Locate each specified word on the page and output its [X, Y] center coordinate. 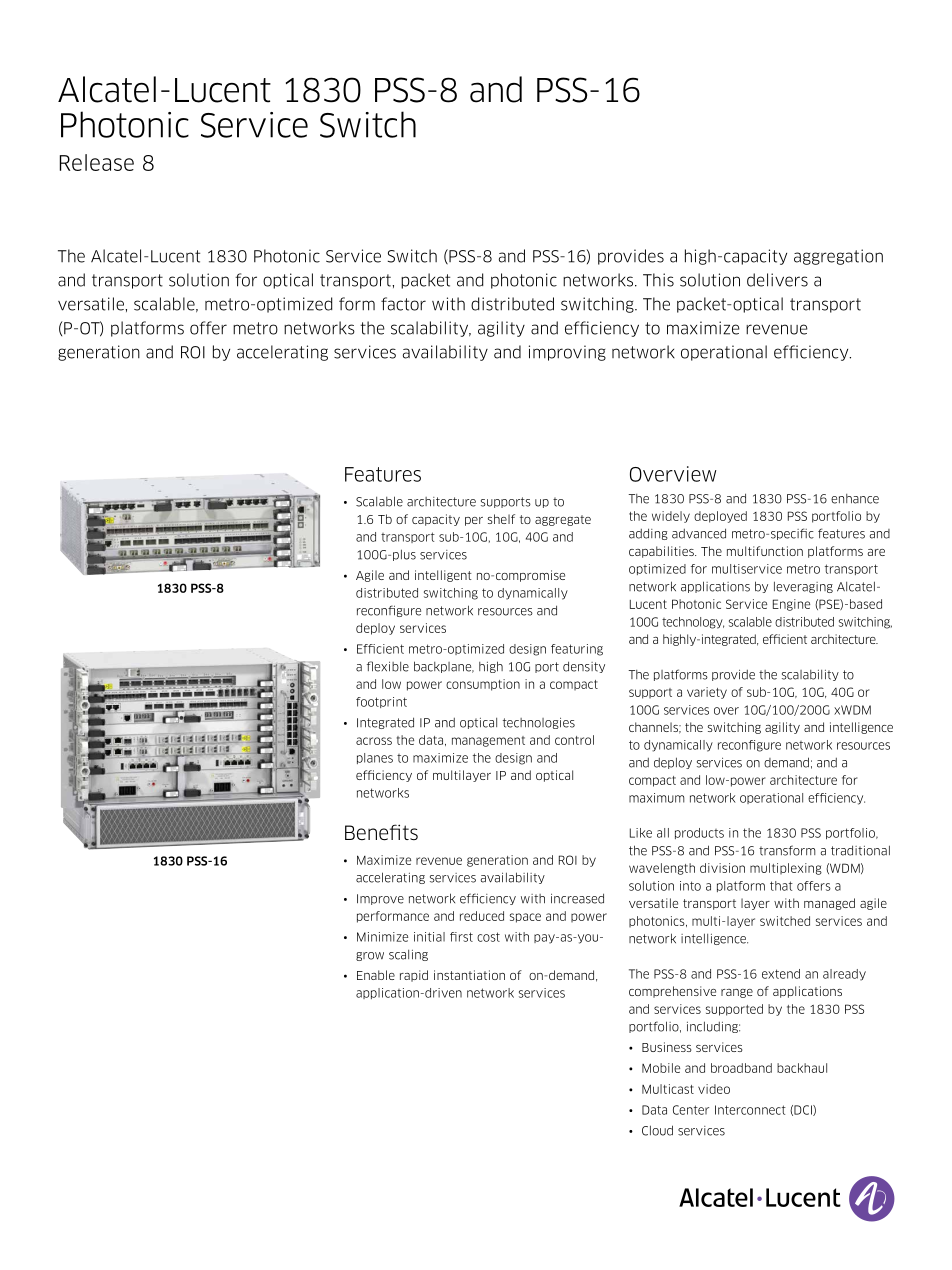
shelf [501, 519]
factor [403, 304]
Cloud [657, 1130]
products [699, 833]
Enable [376, 975]
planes [375, 758]
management [488, 741]
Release [97, 162]
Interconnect [750, 1110]
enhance [855, 499]
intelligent [443, 576]
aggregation [838, 257]
